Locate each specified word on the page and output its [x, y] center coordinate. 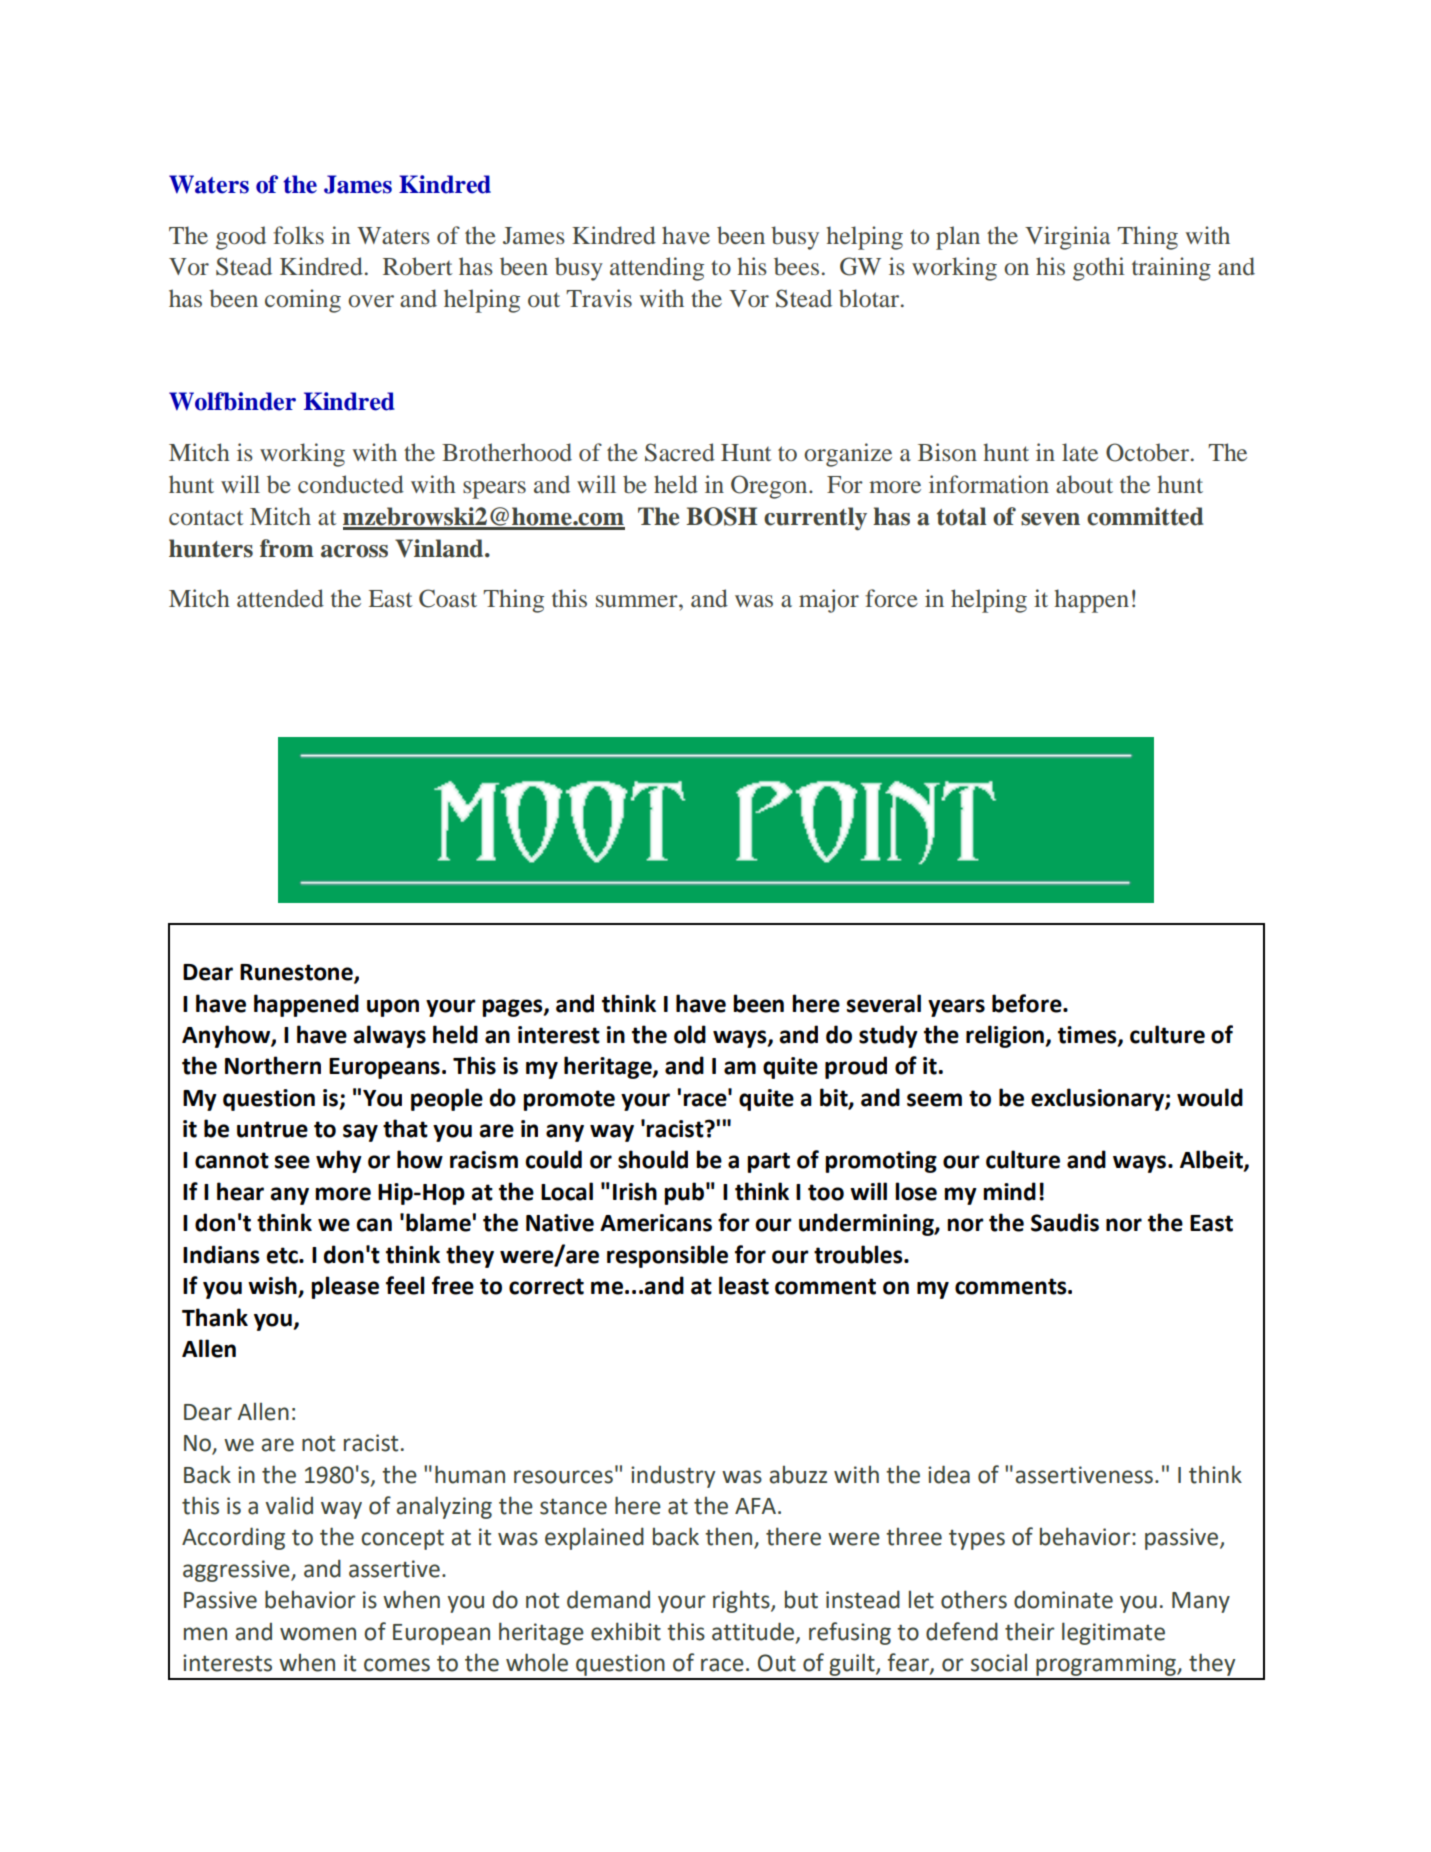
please [345, 1287]
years [956, 1008]
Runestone [297, 973]
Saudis [1065, 1222]
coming [303, 301]
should [653, 1159]
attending [657, 269]
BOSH [721, 516]
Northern [273, 1065]
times [1088, 1036]
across [354, 551]
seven [1050, 519]
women [318, 1634]
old [690, 1034]
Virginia [1067, 238]
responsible [667, 1256]
